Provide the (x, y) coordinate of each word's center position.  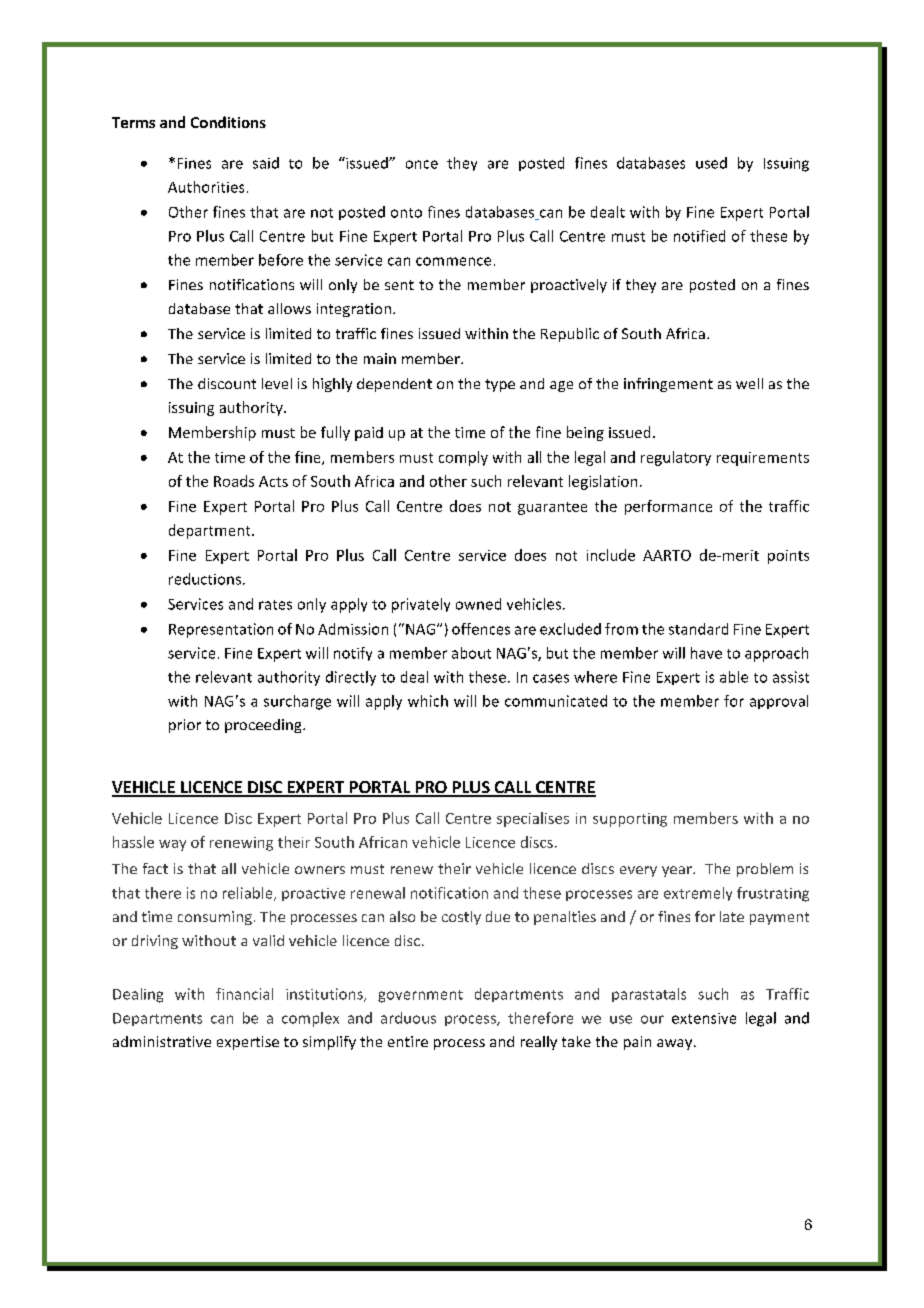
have (706, 653)
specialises (533, 819)
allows (289, 308)
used (711, 163)
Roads (234, 481)
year (678, 871)
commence (453, 261)
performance (668, 507)
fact (155, 868)
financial (244, 994)
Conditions (228, 122)
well (749, 383)
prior (185, 726)
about (471, 653)
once (422, 164)
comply (463, 458)
